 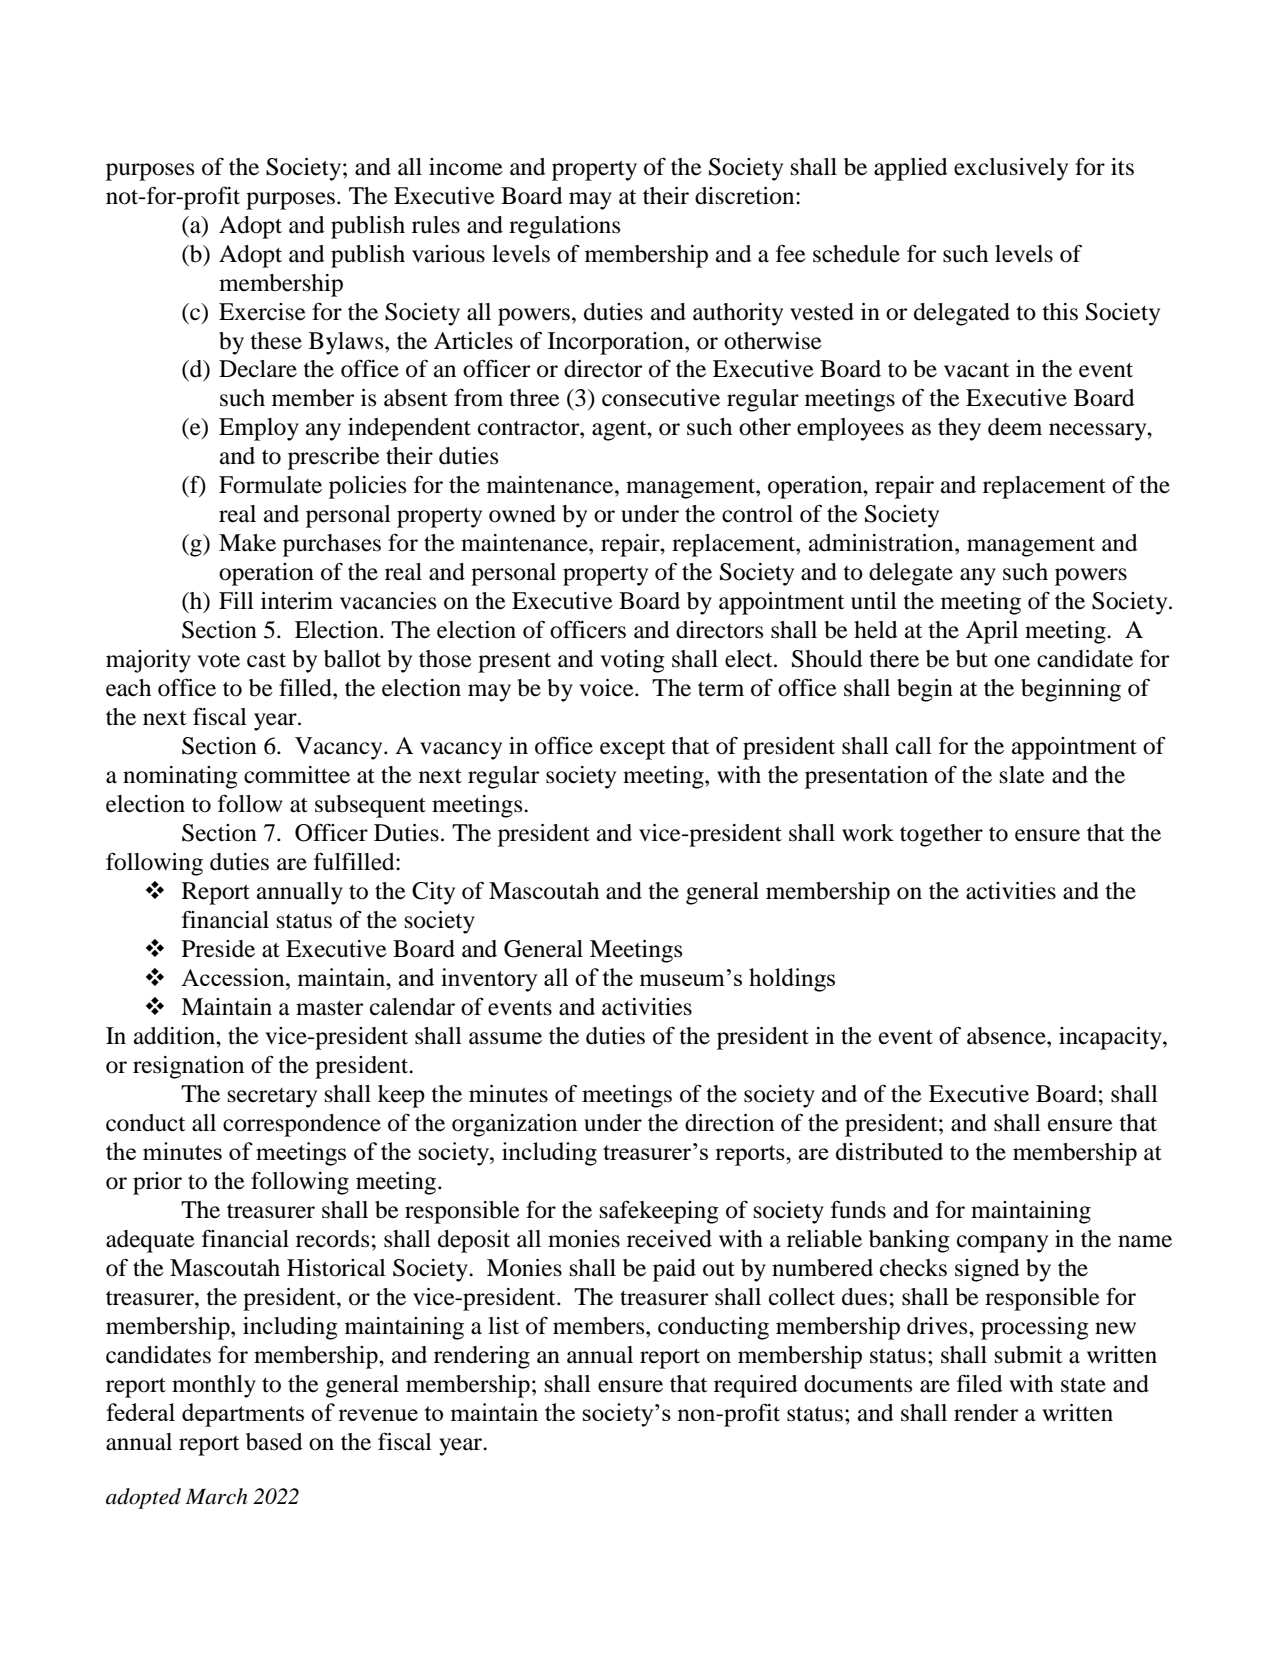 I want to click on Exercise, so click(x=262, y=312).
